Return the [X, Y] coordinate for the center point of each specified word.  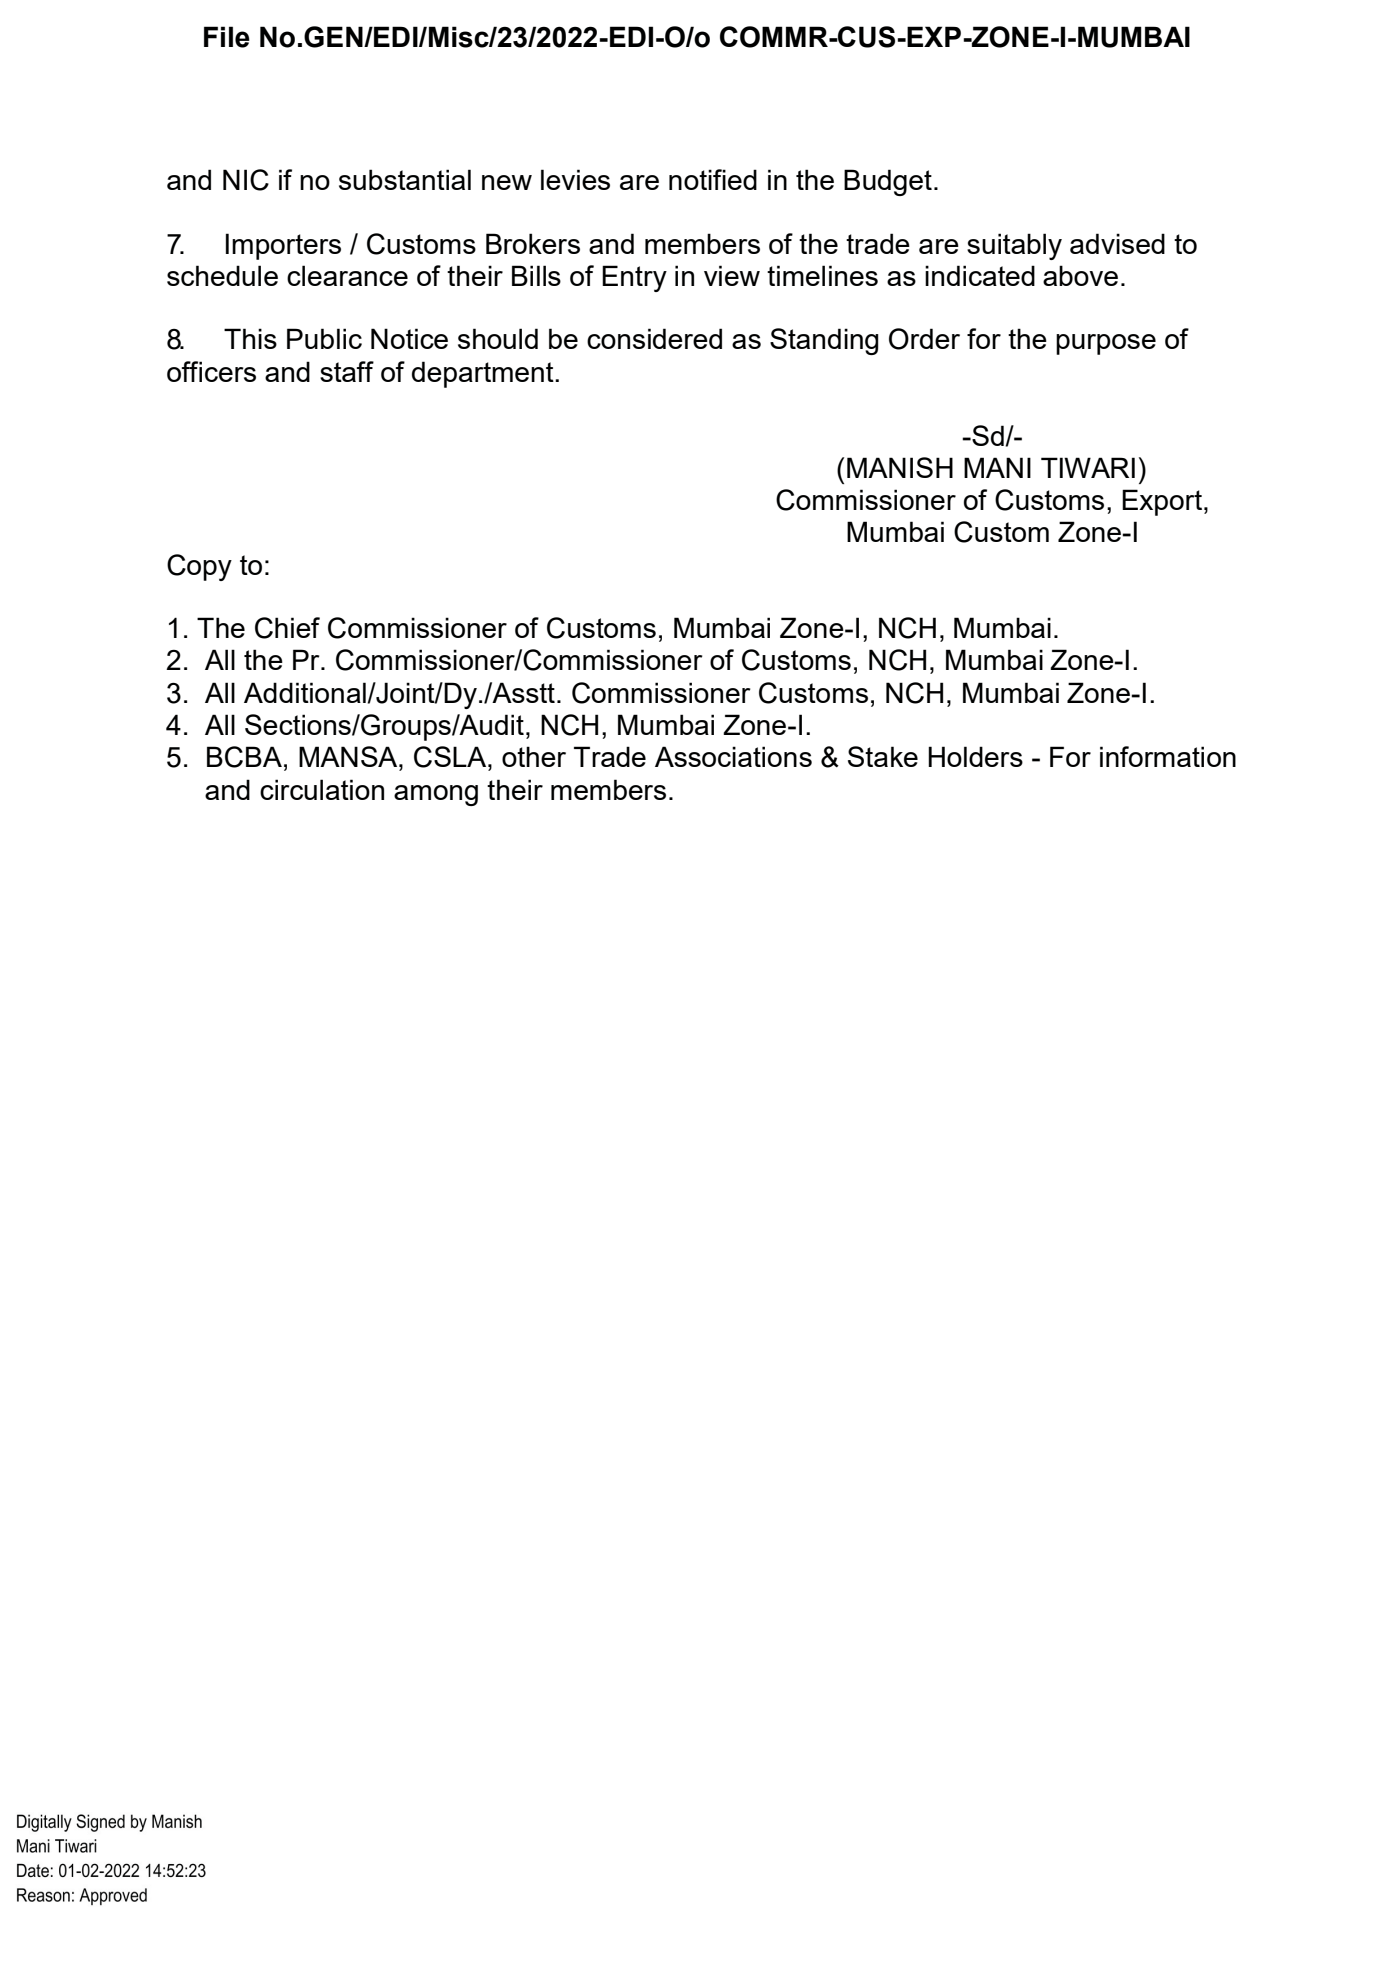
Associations [733, 756]
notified [713, 179]
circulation [322, 789]
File [227, 37]
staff [347, 371]
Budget [888, 182]
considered [654, 338]
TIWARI [1088, 467]
